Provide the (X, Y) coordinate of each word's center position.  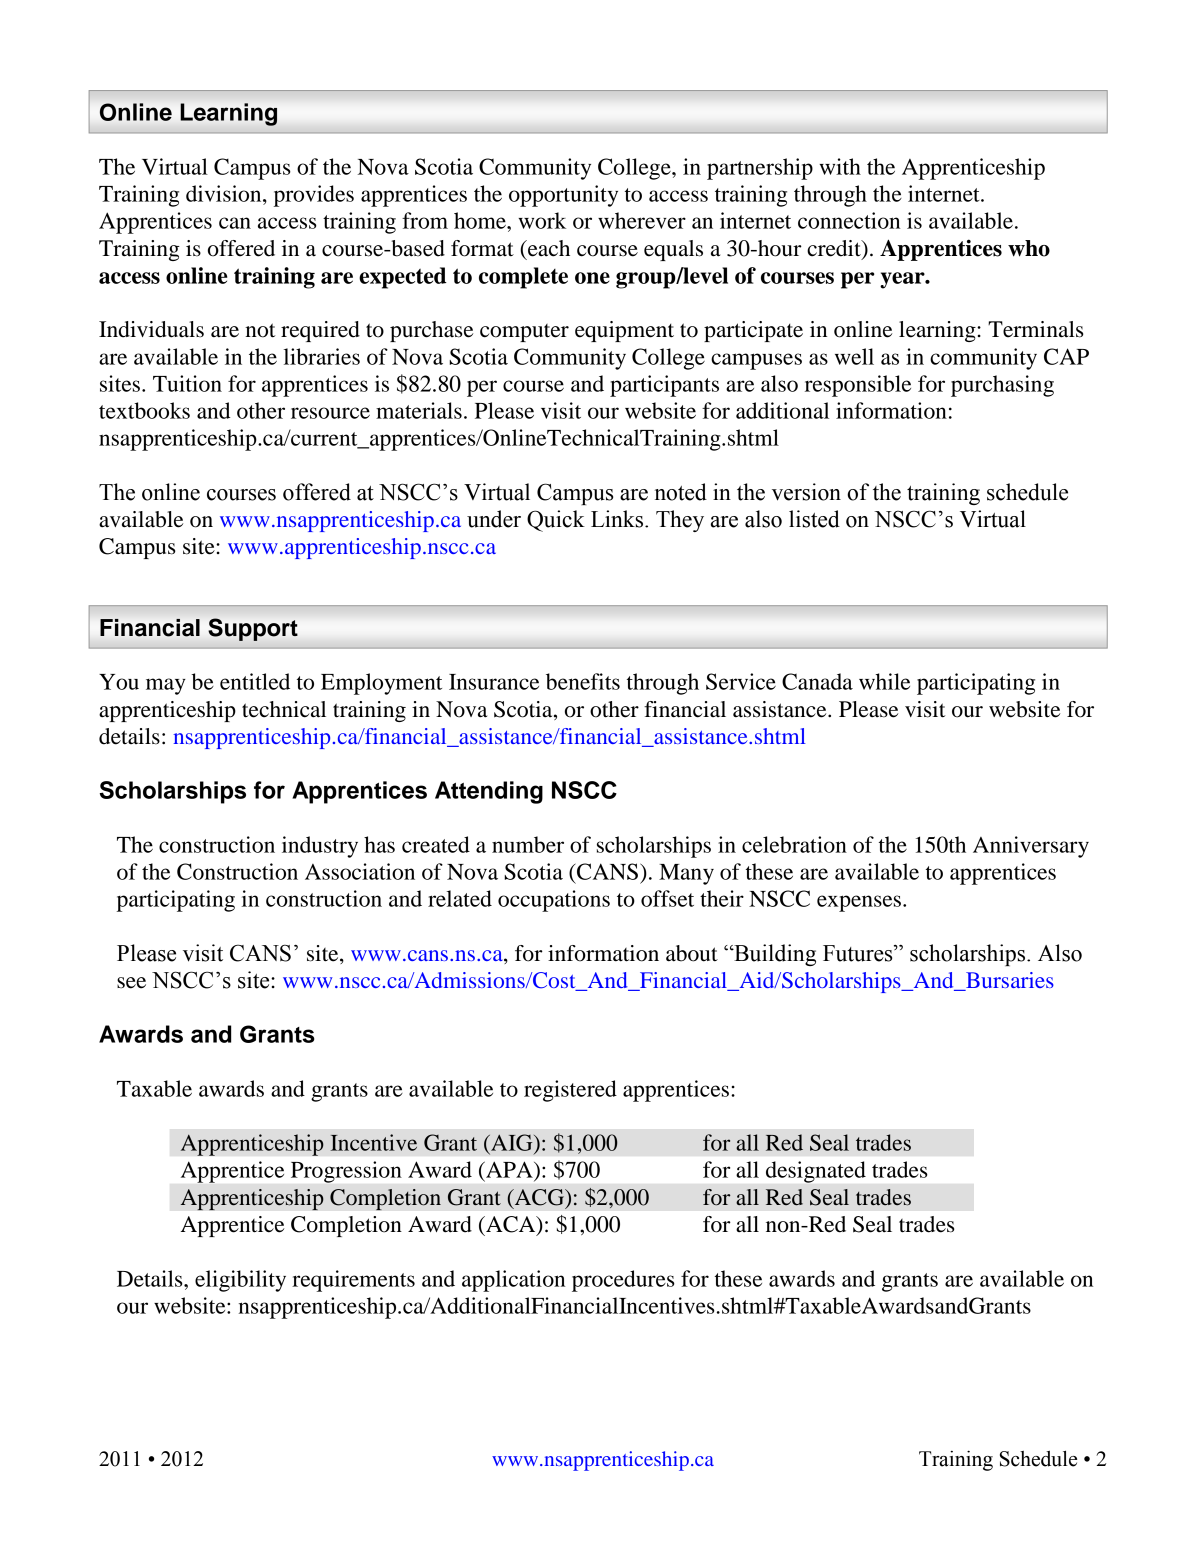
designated (816, 1172)
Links (617, 519)
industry (320, 847)
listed (814, 519)
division (225, 193)
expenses (859, 903)
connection (849, 220)
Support (253, 629)
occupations (554, 901)
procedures (623, 1281)
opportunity (563, 196)
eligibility (240, 1281)
